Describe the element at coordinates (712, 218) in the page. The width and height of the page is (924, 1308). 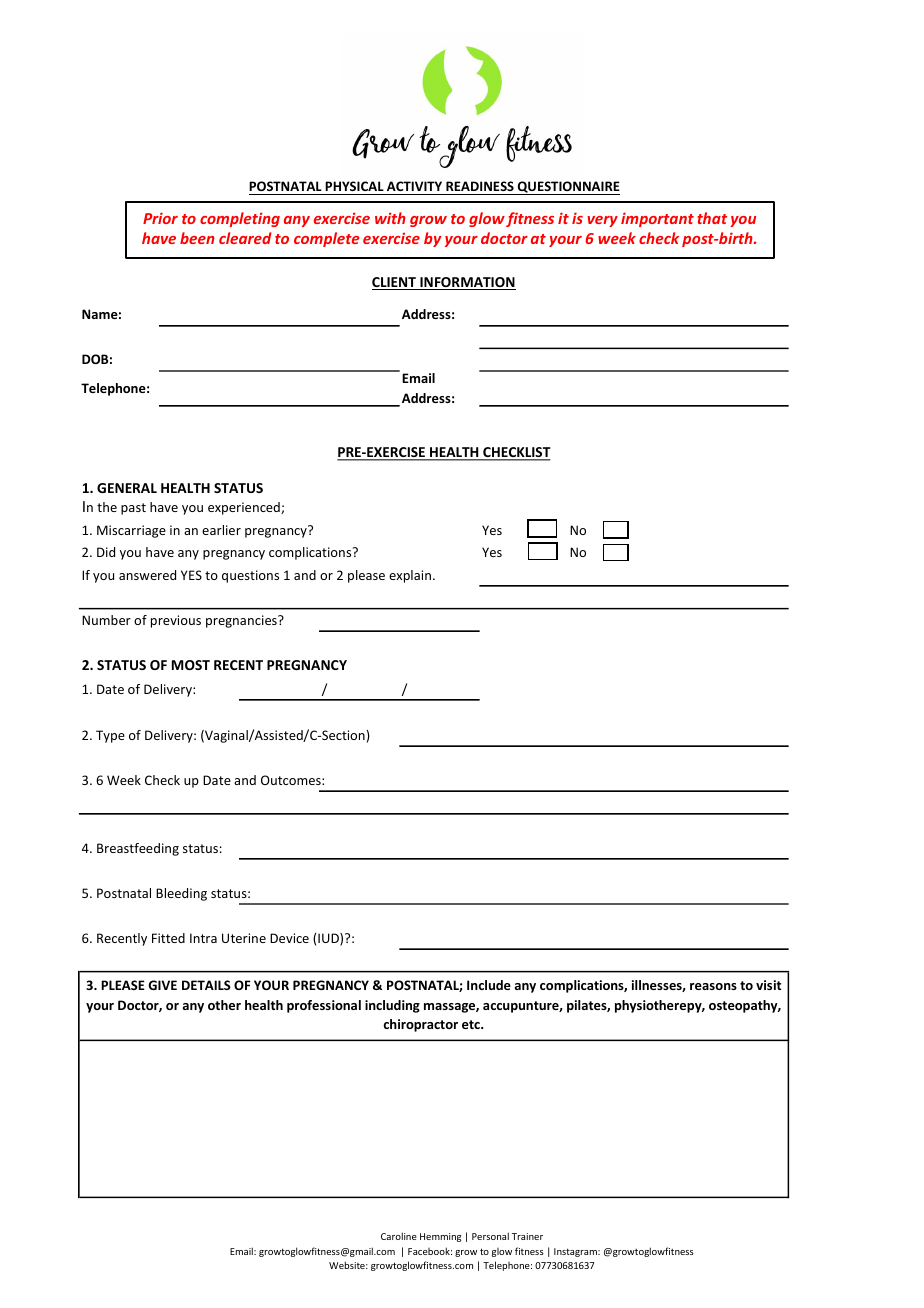
I see `that` at that location.
